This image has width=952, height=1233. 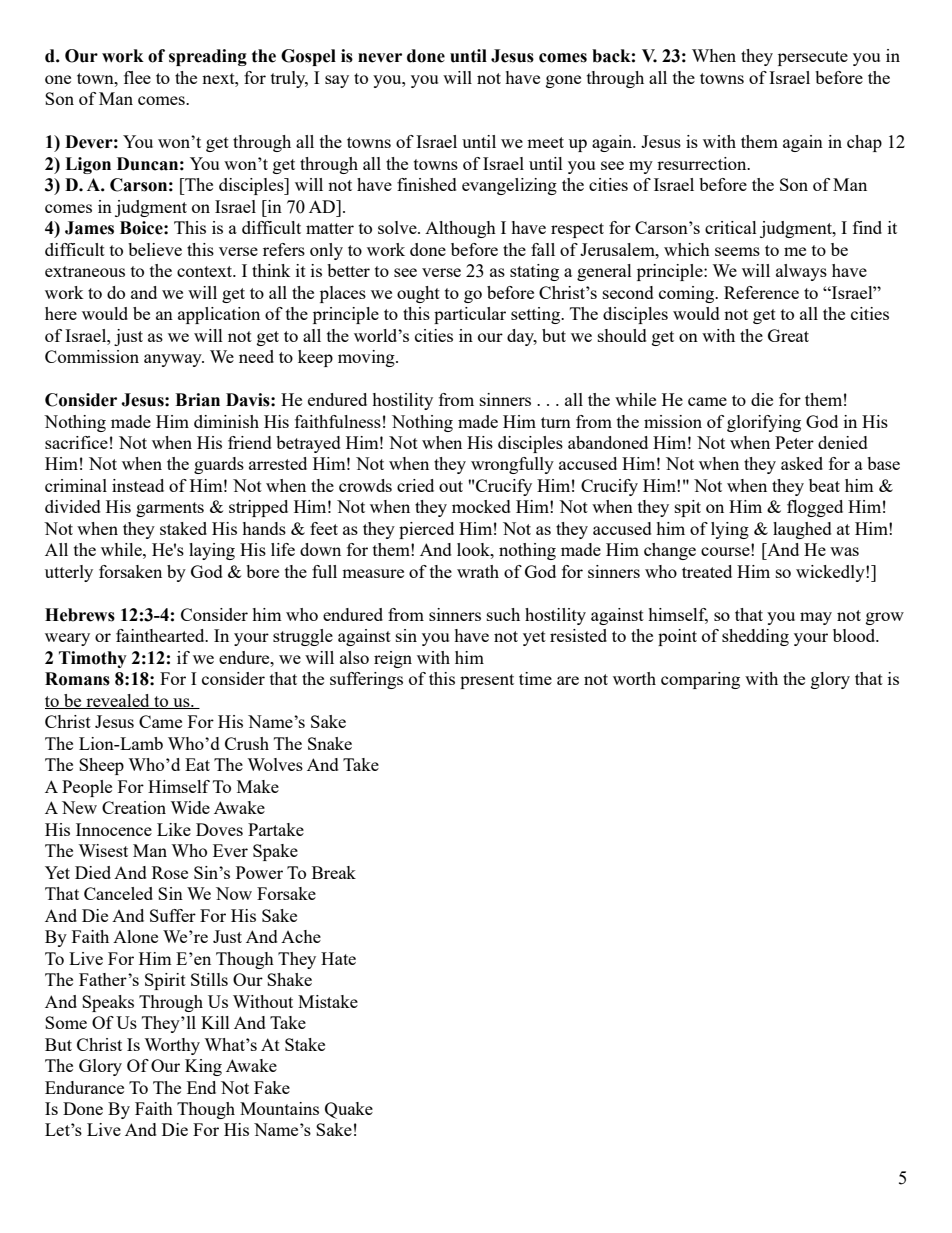 I want to click on may, so click(x=816, y=618).
